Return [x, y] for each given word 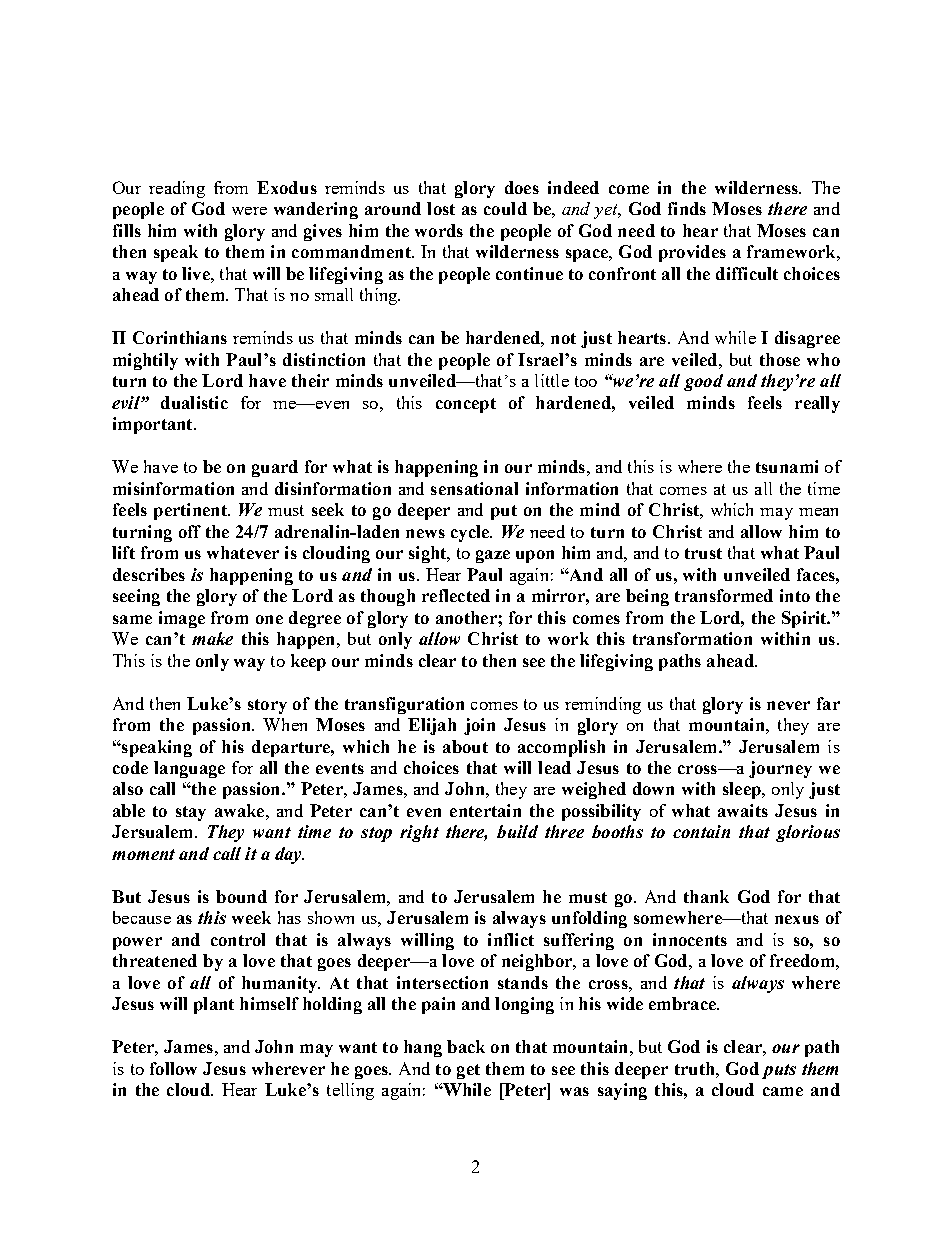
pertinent [191, 511]
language [189, 769]
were [249, 211]
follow [173, 1068]
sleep [743, 790]
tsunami [787, 466]
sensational [474, 488]
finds [687, 208]
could [505, 208]
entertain [485, 810]
